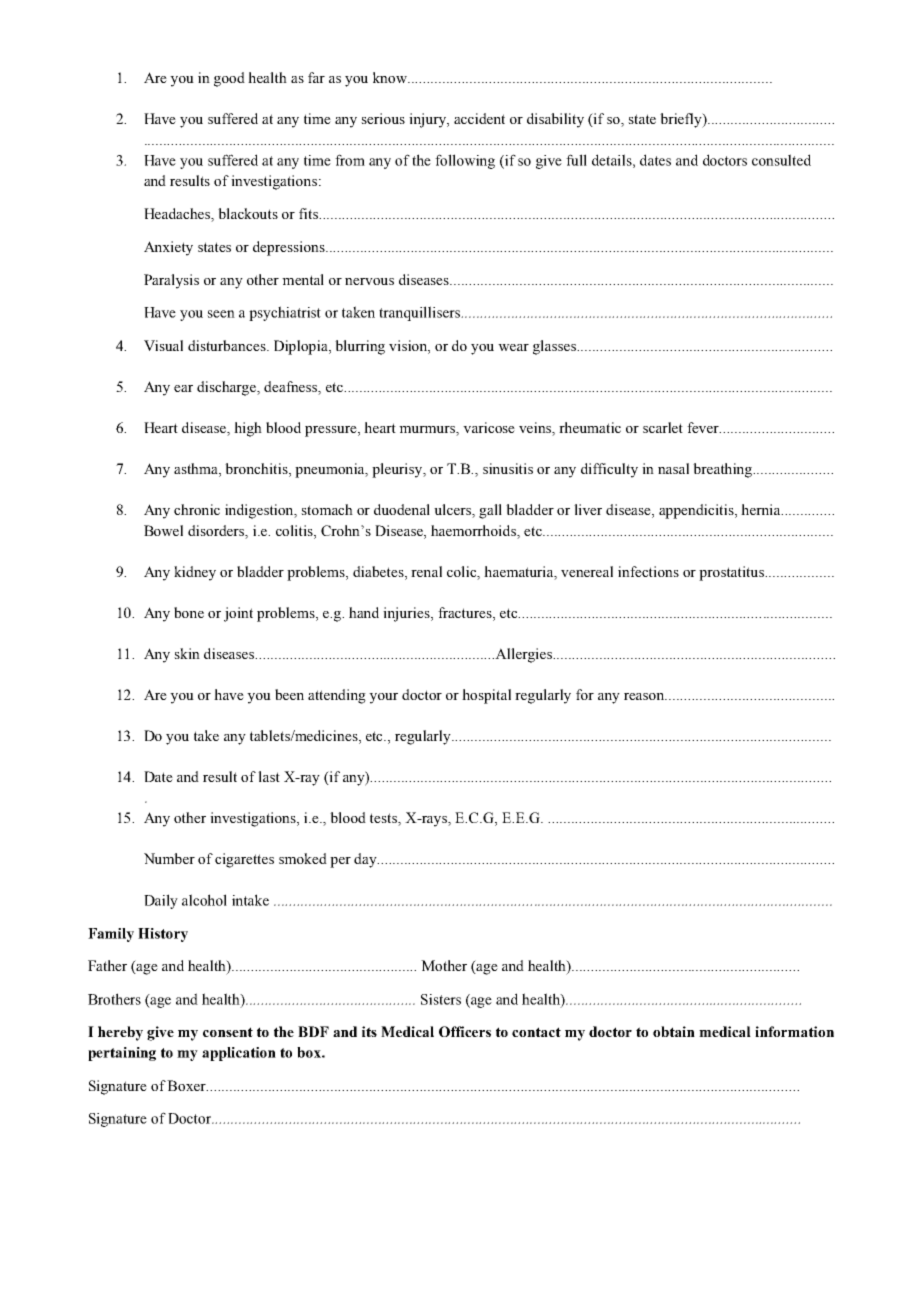  Describe the element at coordinates (187, 1085) in the screenshot. I see `Boxer` at that location.
